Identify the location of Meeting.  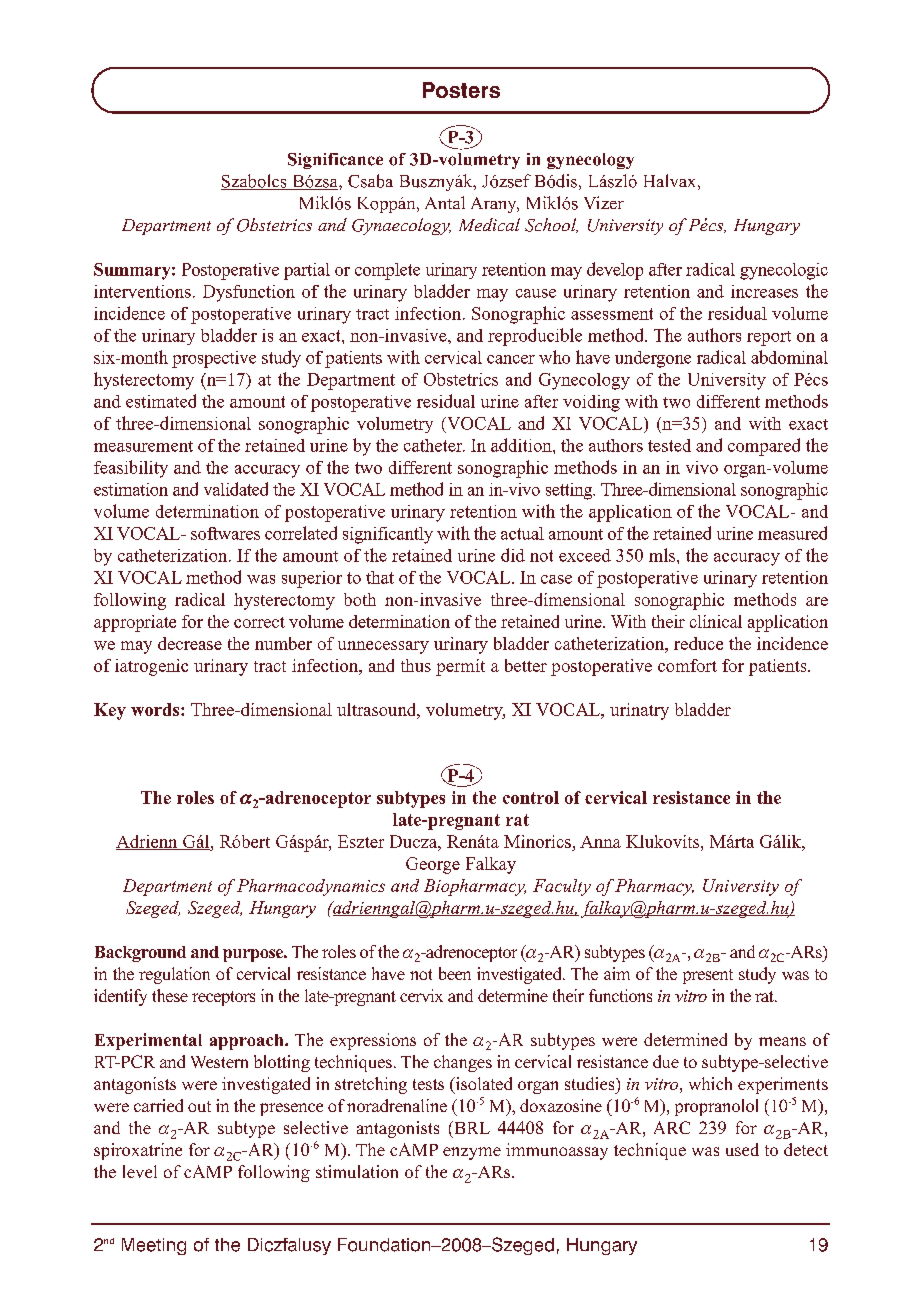
(154, 1246).
